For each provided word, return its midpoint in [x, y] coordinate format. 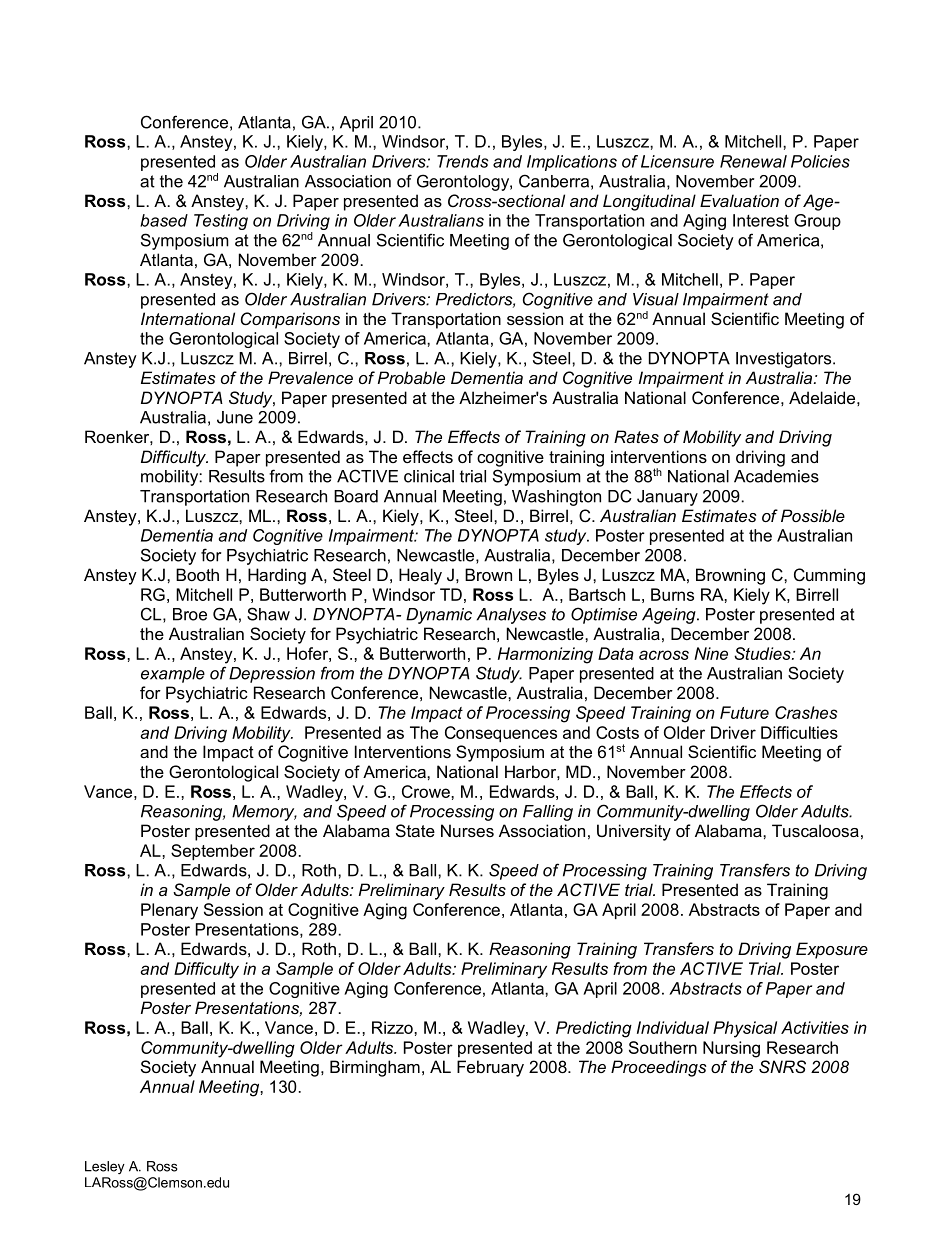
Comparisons [290, 320]
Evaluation [739, 200]
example [173, 675]
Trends [463, 161]
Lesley [105, 1167]
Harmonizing [545, 655]
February [490, 1068]
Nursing [731, 1049]
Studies [763, 653]
